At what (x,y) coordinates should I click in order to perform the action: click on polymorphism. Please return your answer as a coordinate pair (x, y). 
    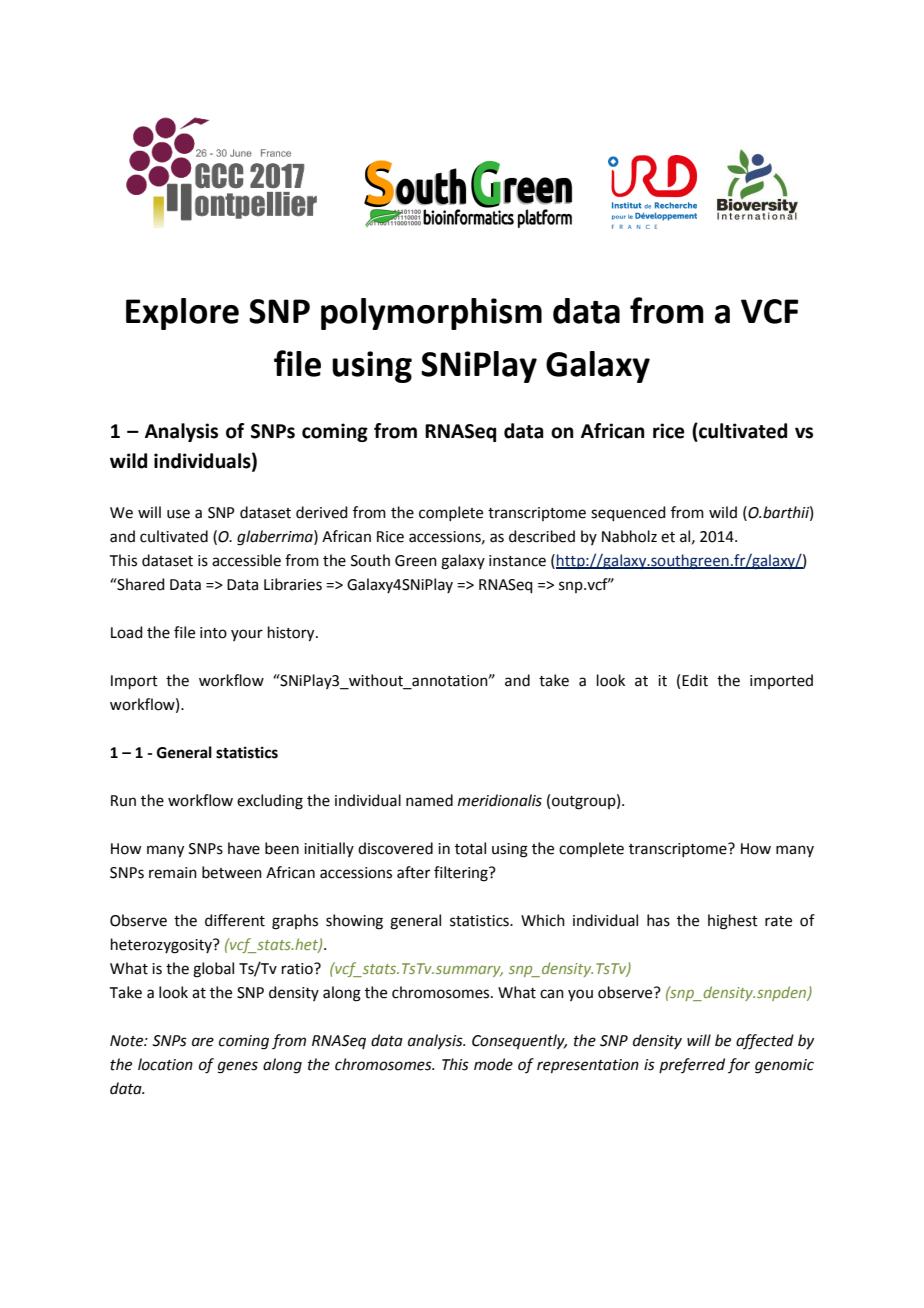
    Looking at the image, I should click on (431, 314).
